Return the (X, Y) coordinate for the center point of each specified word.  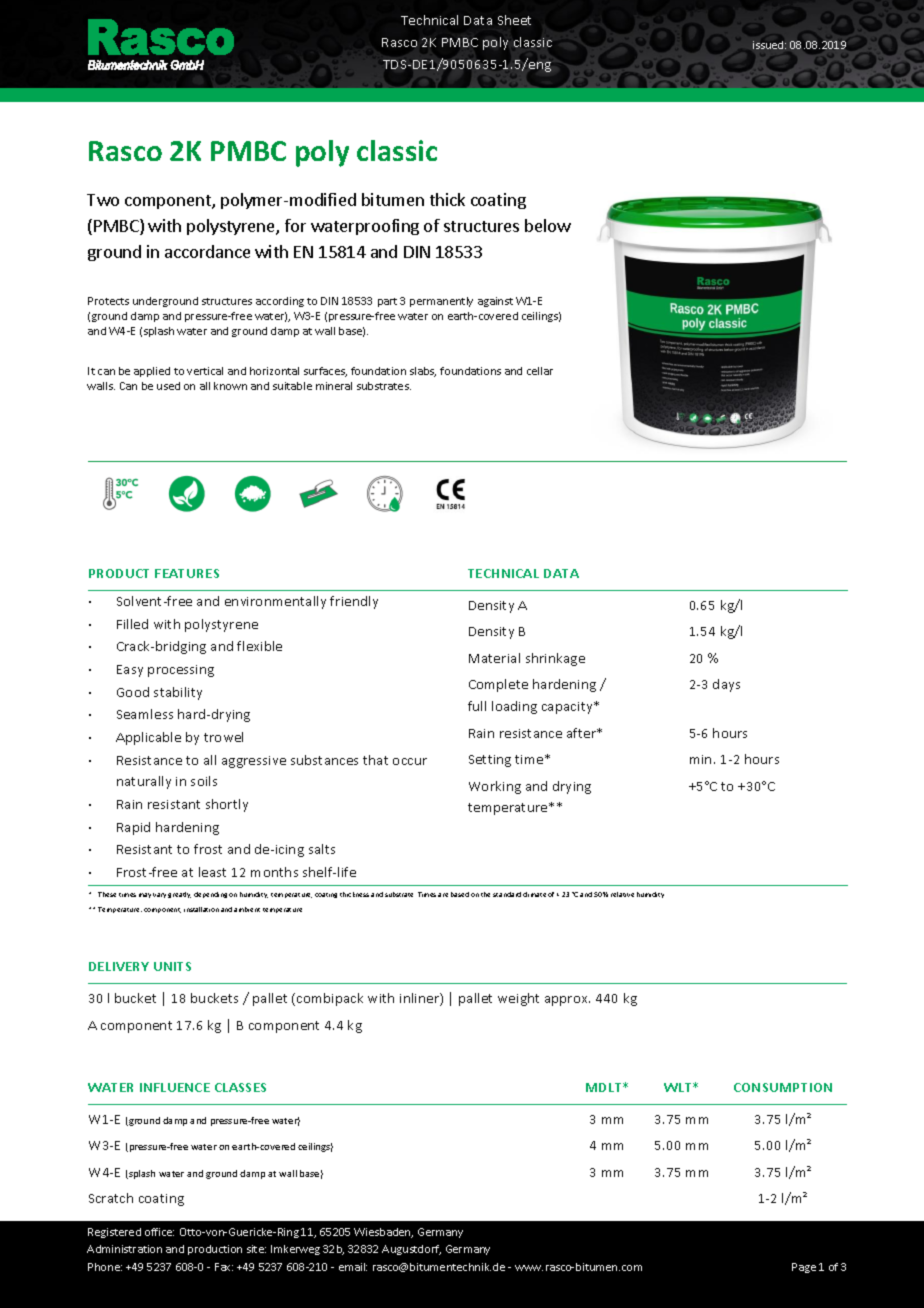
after (583, 733)
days (726, 685)
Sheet (514, 20)
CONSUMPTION (783, 1087)
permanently (441, 302)
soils (204, 781)
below (548, 225)
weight (518, 999)
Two (103, 200)
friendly (354, 602)
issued (769, 45)
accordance (207, 251)
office (159, 1232)
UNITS (172, 966)
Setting (490, 761)
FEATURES (187, 573)
